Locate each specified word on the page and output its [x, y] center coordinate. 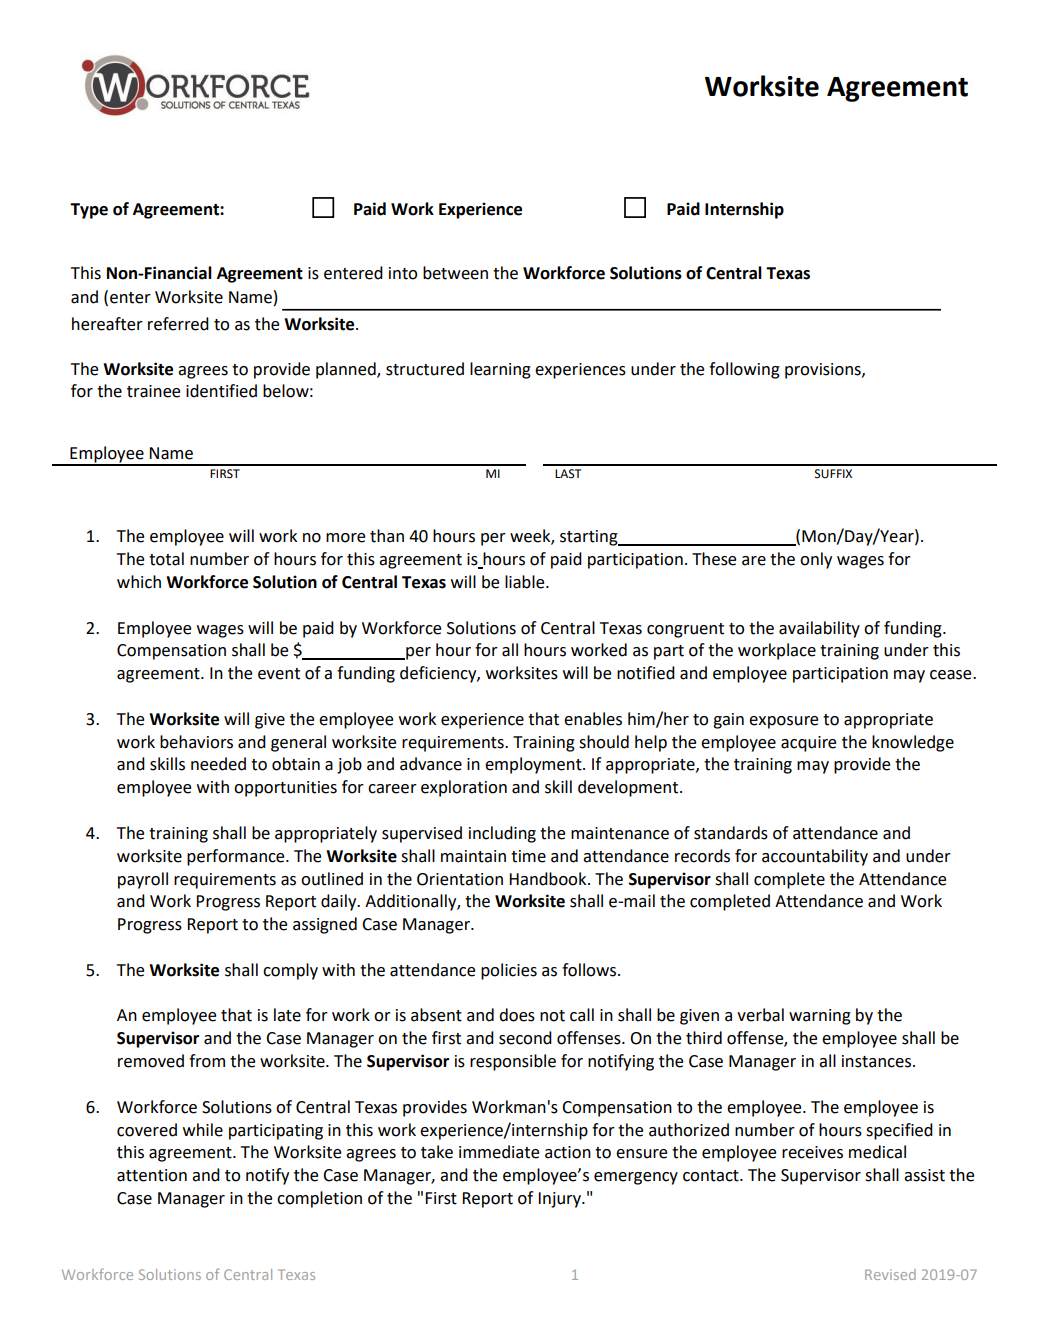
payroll [143, 880]
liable [526, 582]
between [455, 273]
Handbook [549, 879]
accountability [815, 857]
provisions [824, 371]
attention [152, 1175]
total [166, 559]
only [816, 560]
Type [89, 211]
